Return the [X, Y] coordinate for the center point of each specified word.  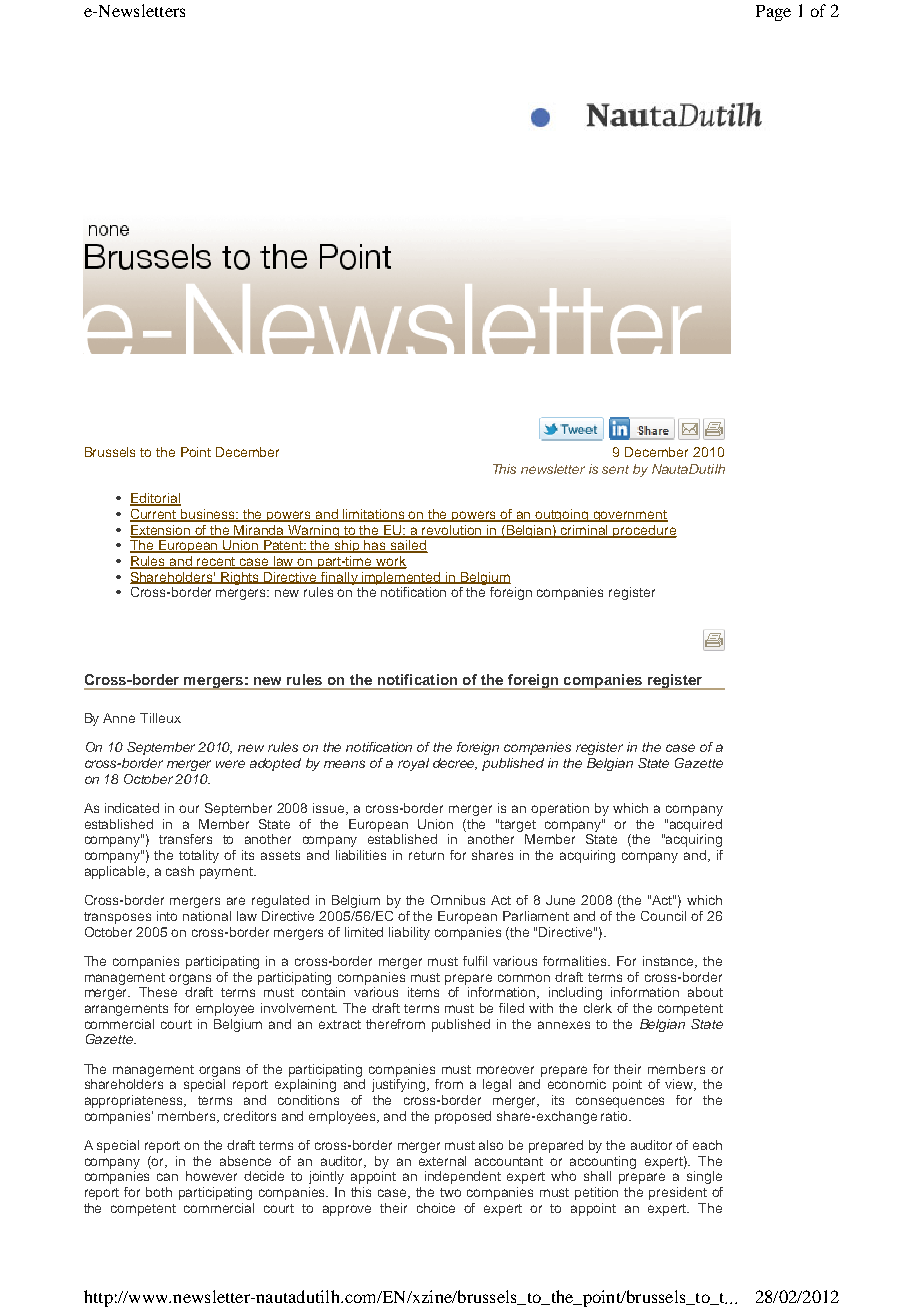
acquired [696, 825]
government [630, 516]
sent [615, 469]
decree [455, 764]
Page [773, 13]
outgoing [562, 515]
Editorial [155, 499]
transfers [185, 839]
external [442, 1161]
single [704, 1177]
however [211, 1176]
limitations [374, 515]
